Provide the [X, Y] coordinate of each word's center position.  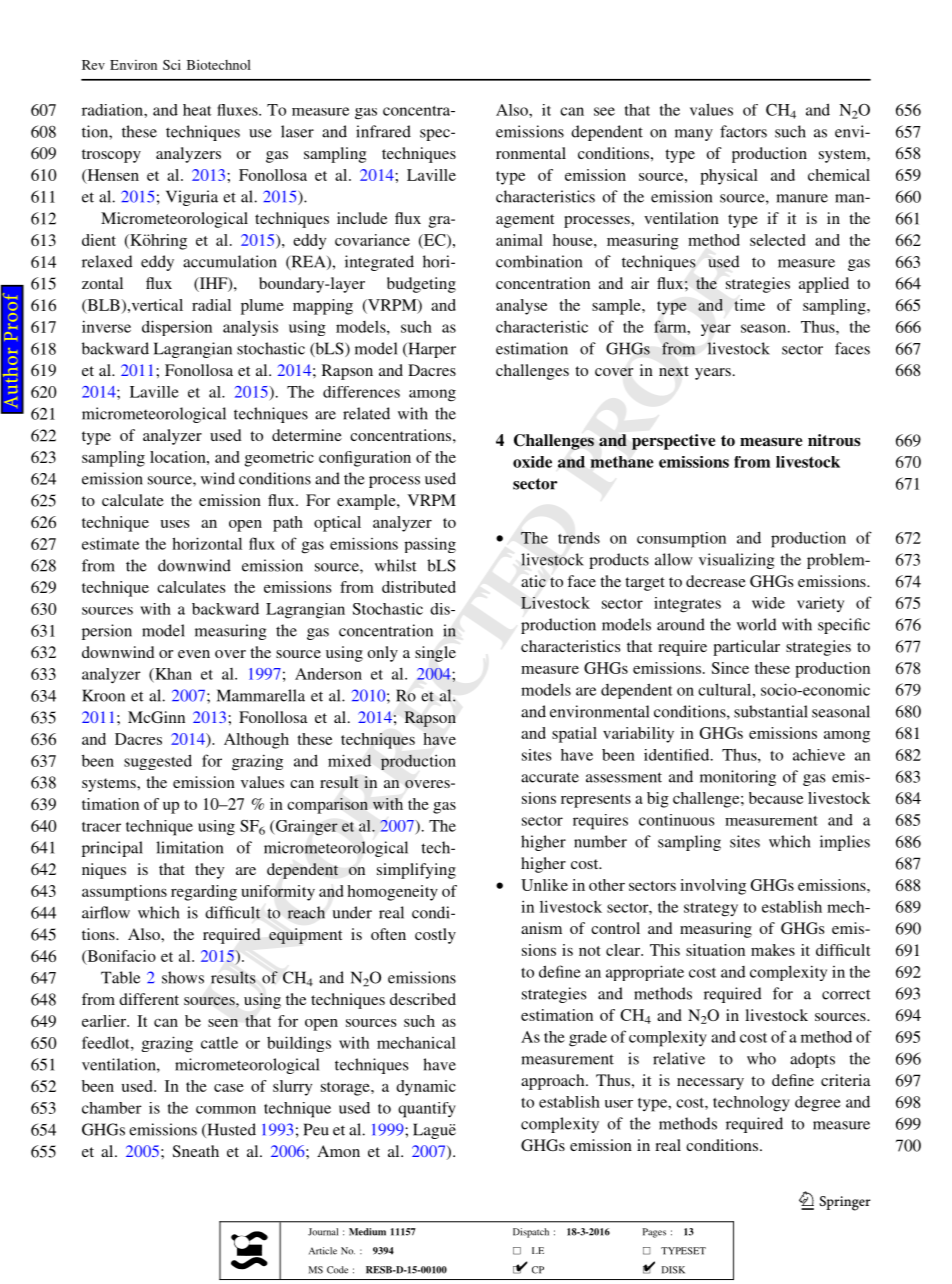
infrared [383, 131]
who [761, 1058]
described [423, 999]
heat [197, 110]
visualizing [737, 561]
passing [430, 545]
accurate [550, 777]
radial [211, 305]
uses [175, 524]
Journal [323, 1232]
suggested [158, 762]
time [749, 305]
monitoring [738, 778]
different [149, 999]
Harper [431, 350]
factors [743, 131]
